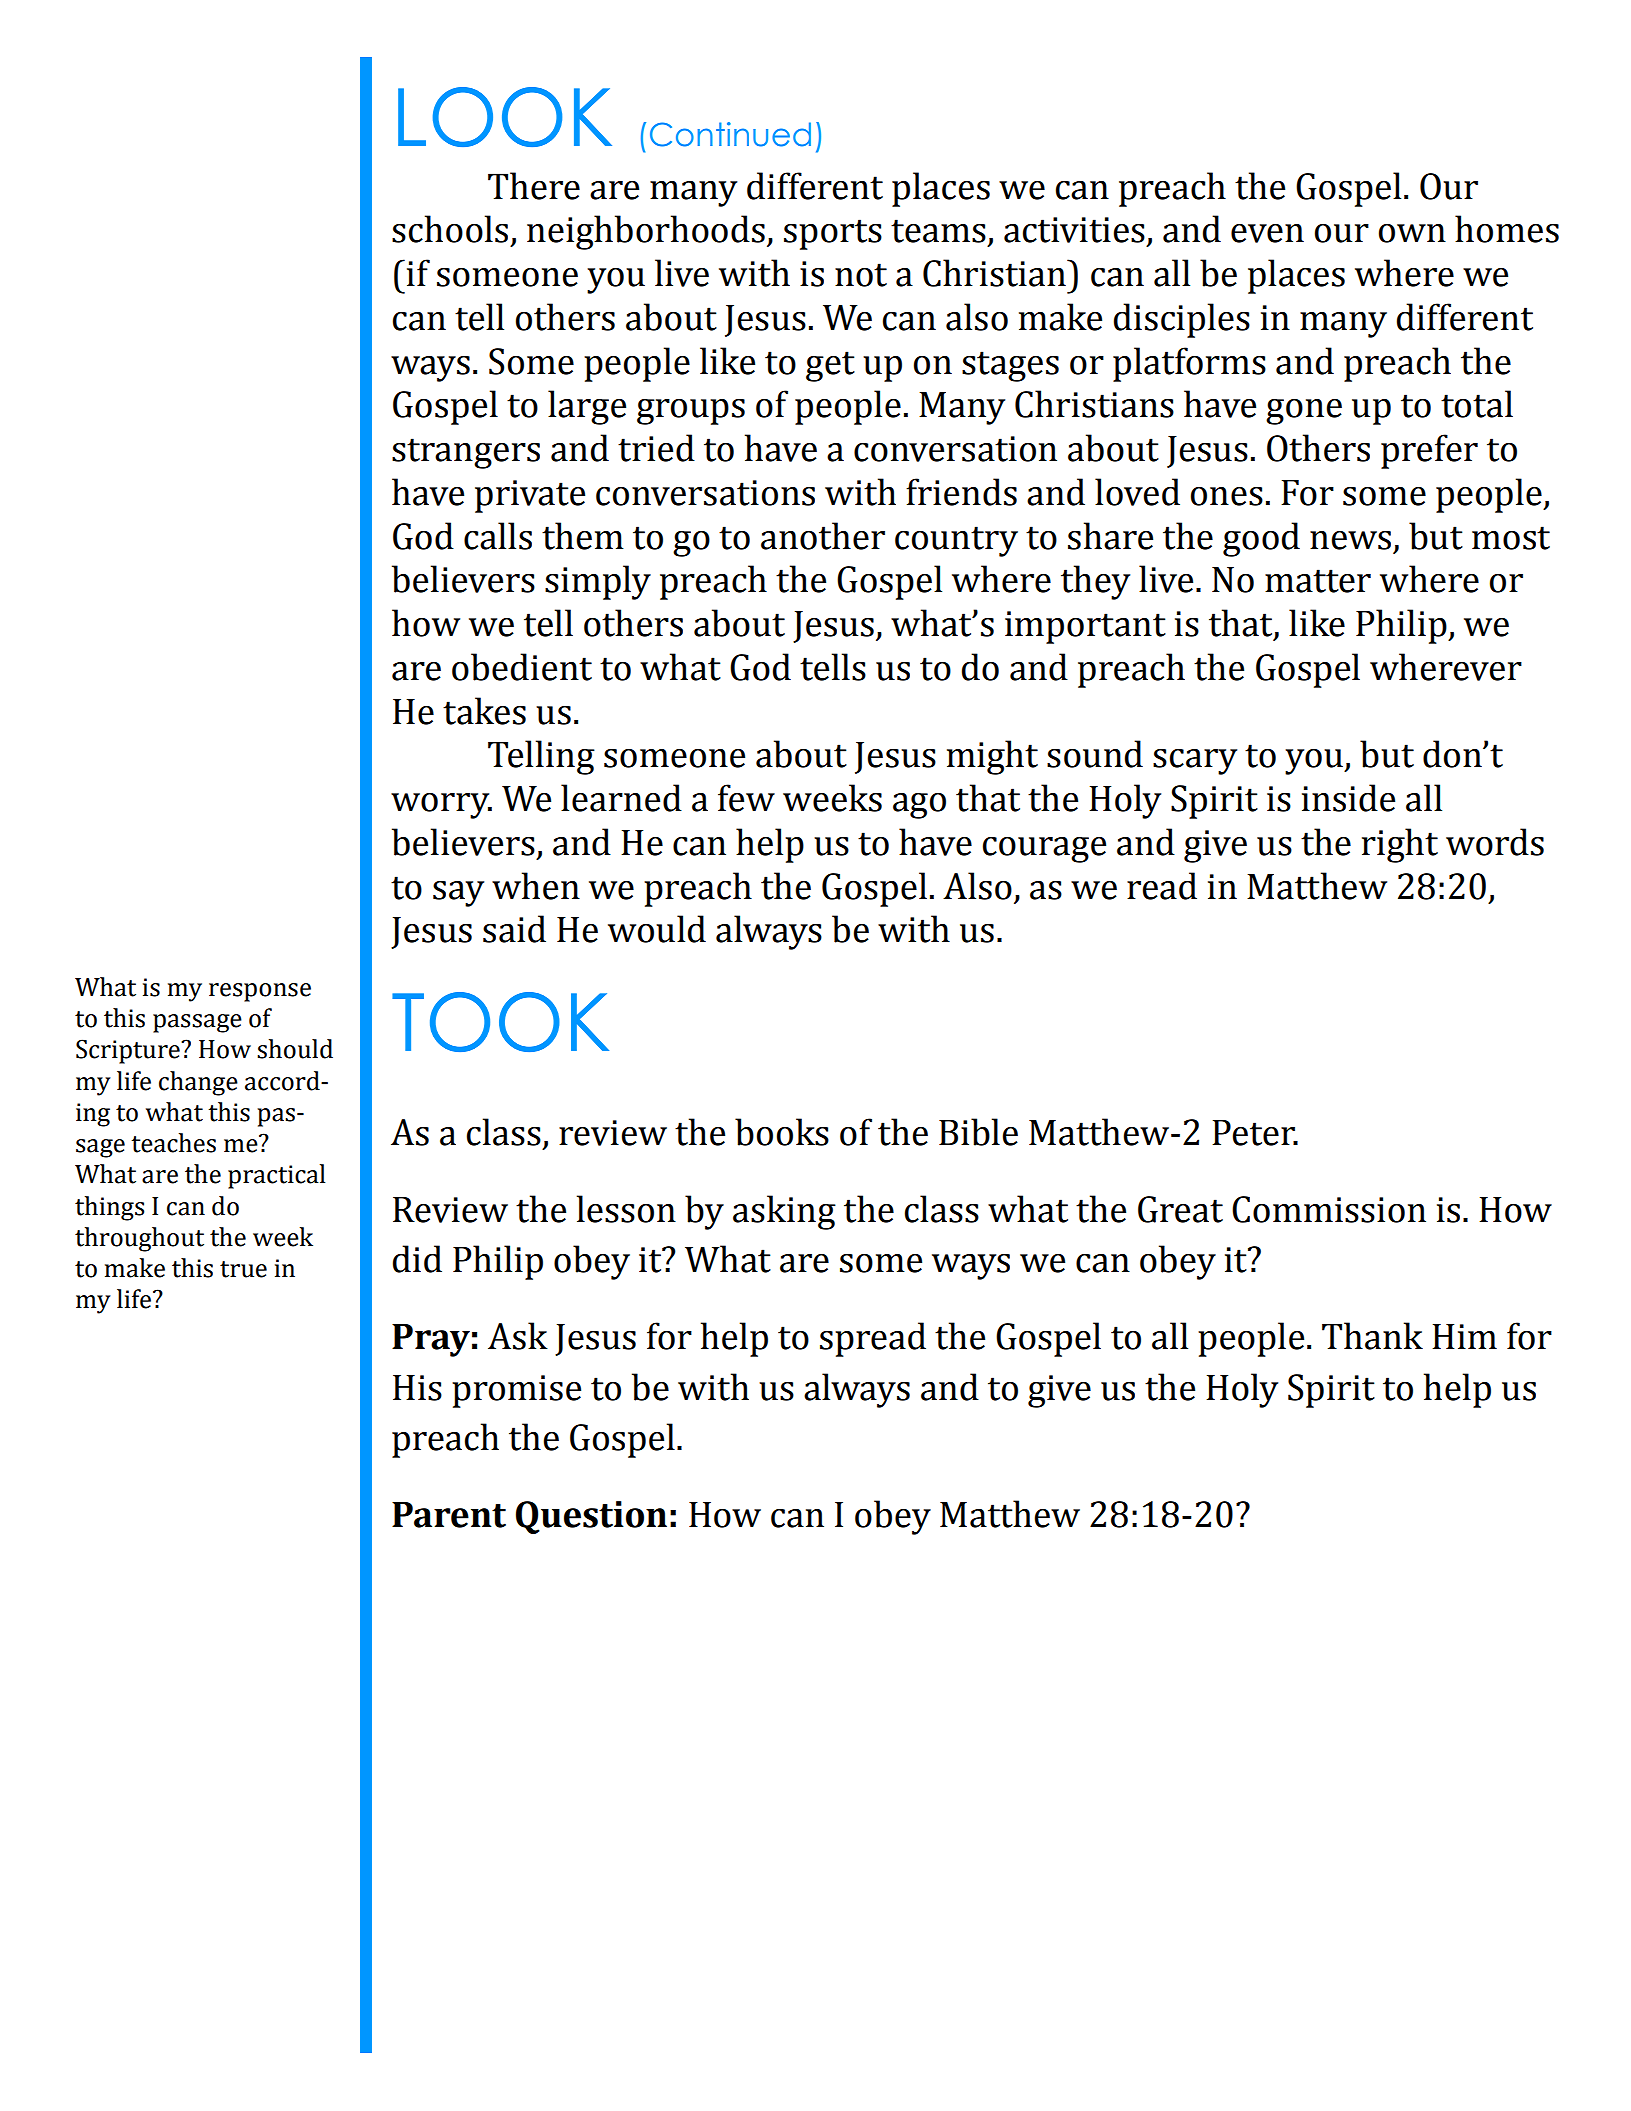 The height and width of the document is (2111, 1631). Describe the element at coordinates (466, 453) in the document. I see `strangers` at that location.
